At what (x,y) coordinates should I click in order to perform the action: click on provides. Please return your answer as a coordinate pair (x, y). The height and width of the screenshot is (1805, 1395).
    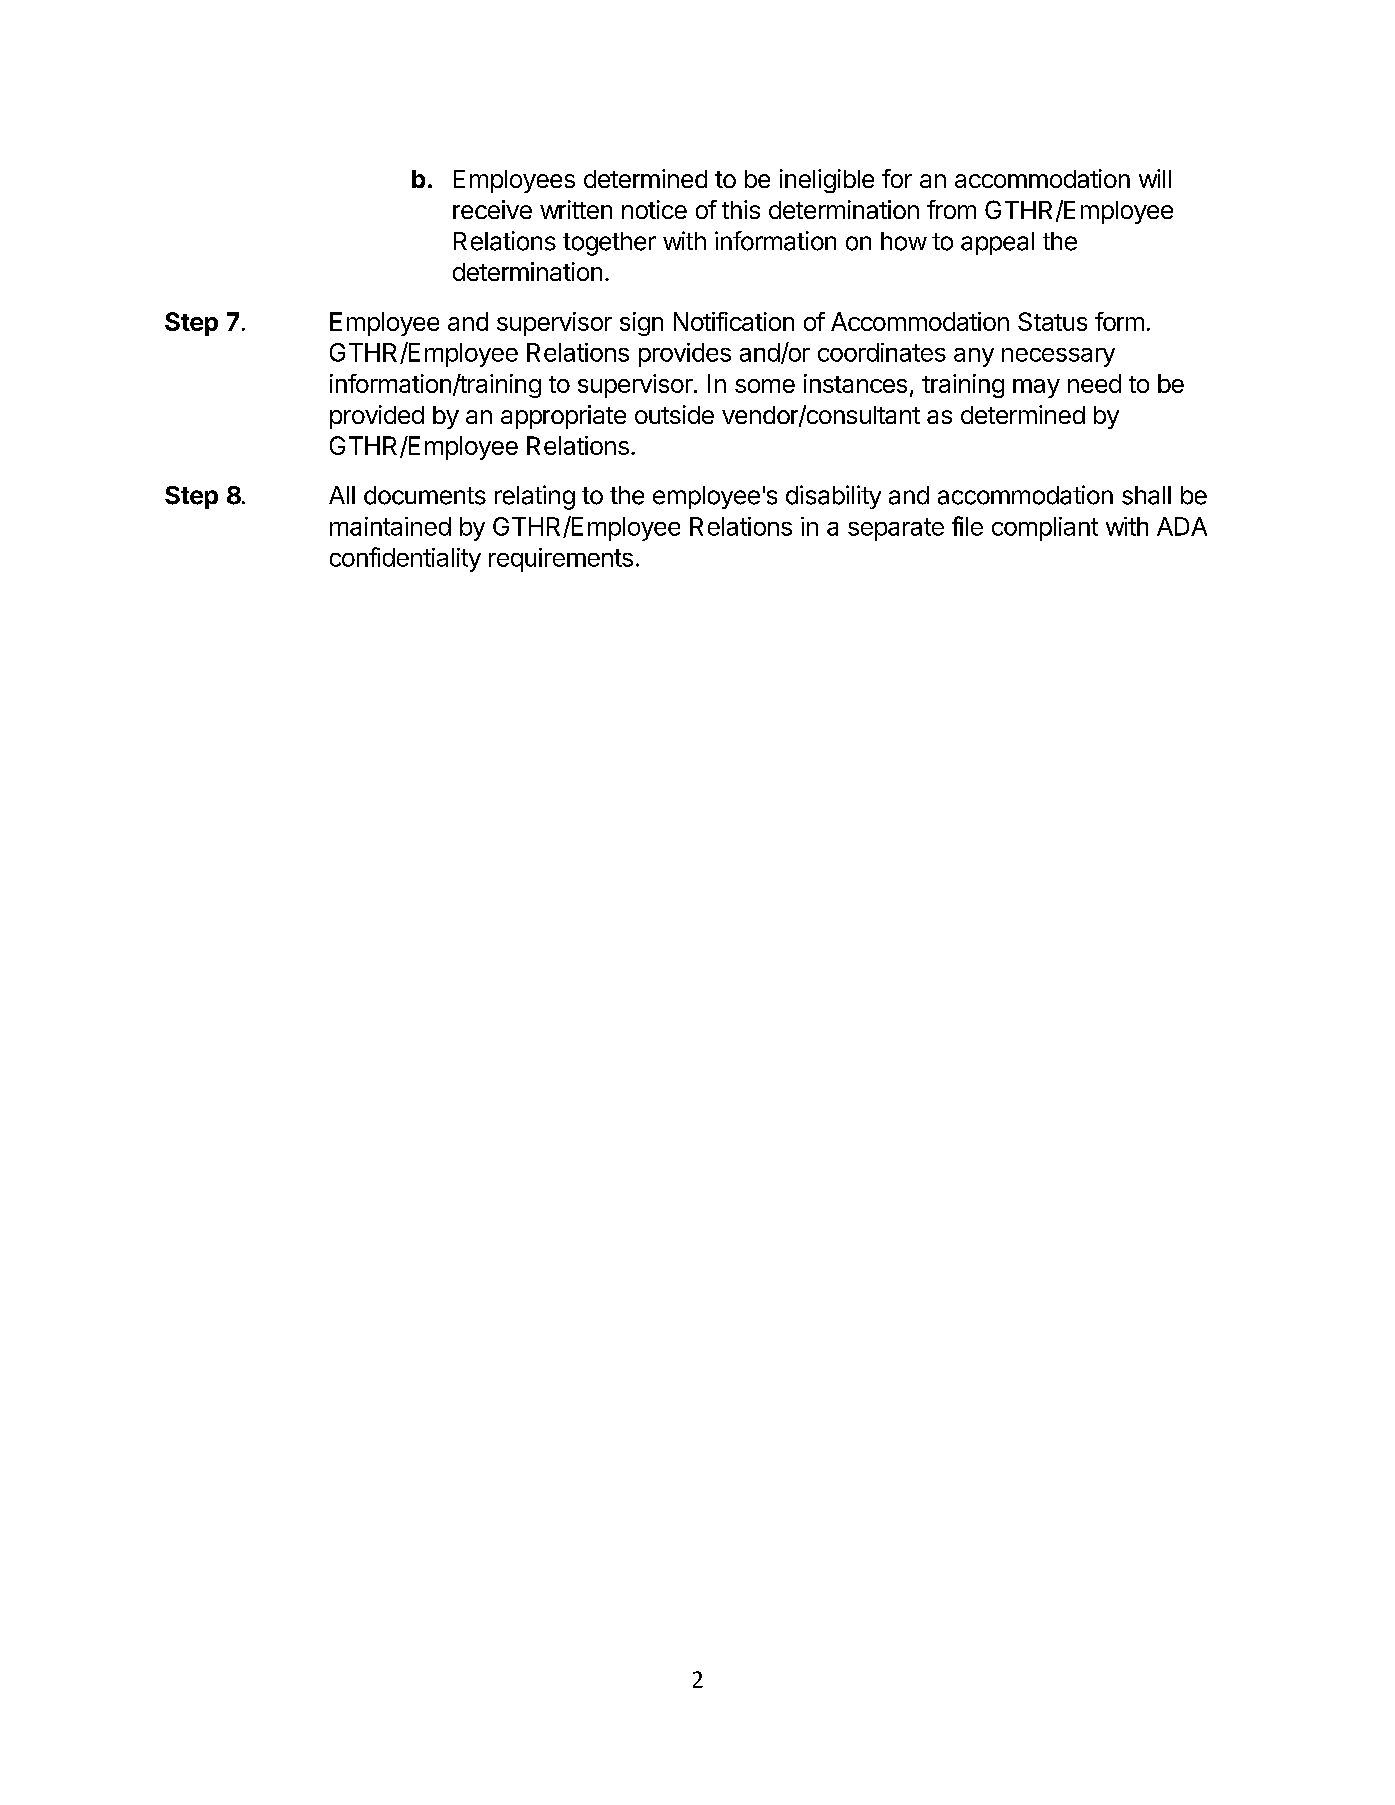
    Looking at the image, I should click on (685, 355).
